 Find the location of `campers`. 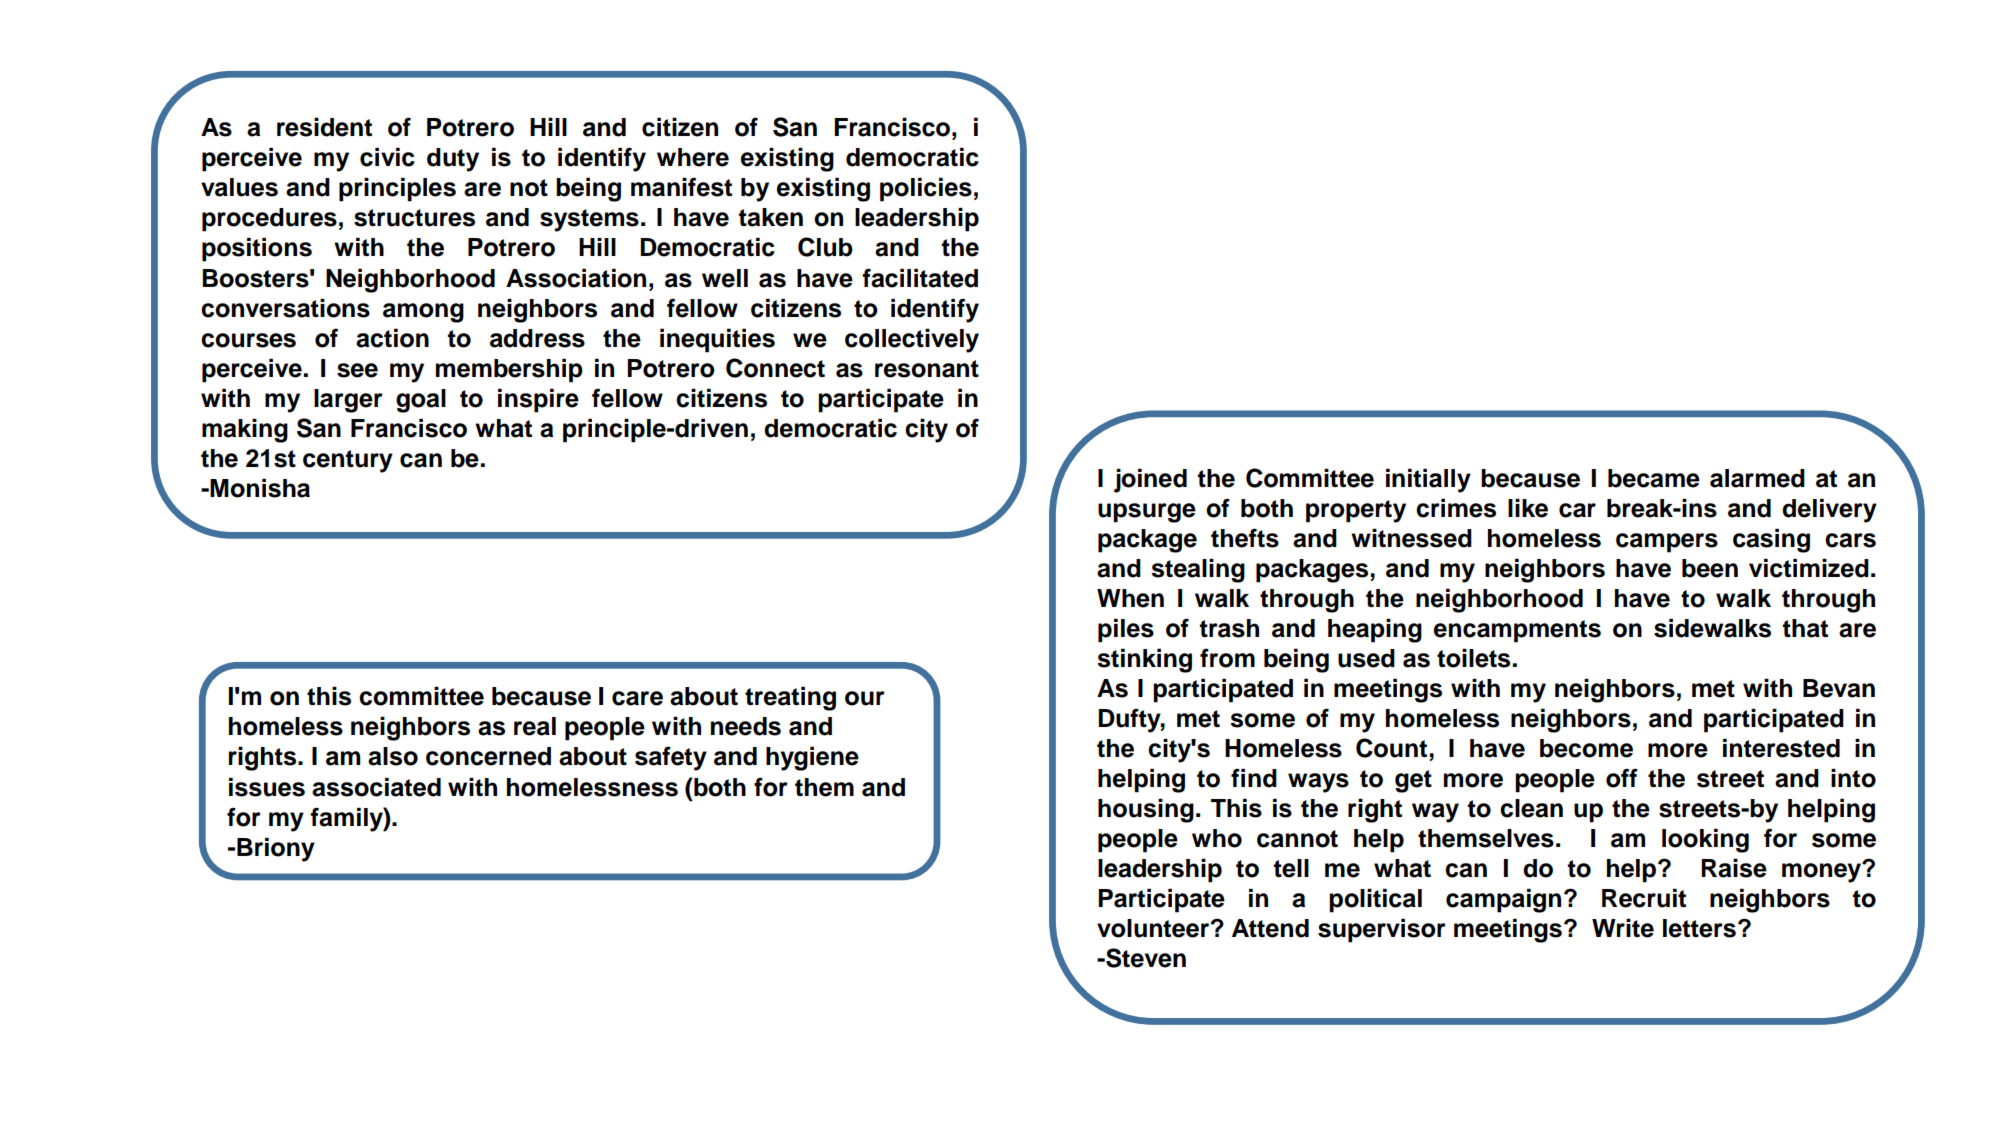

campers is located at coordinates (1667, 543).
